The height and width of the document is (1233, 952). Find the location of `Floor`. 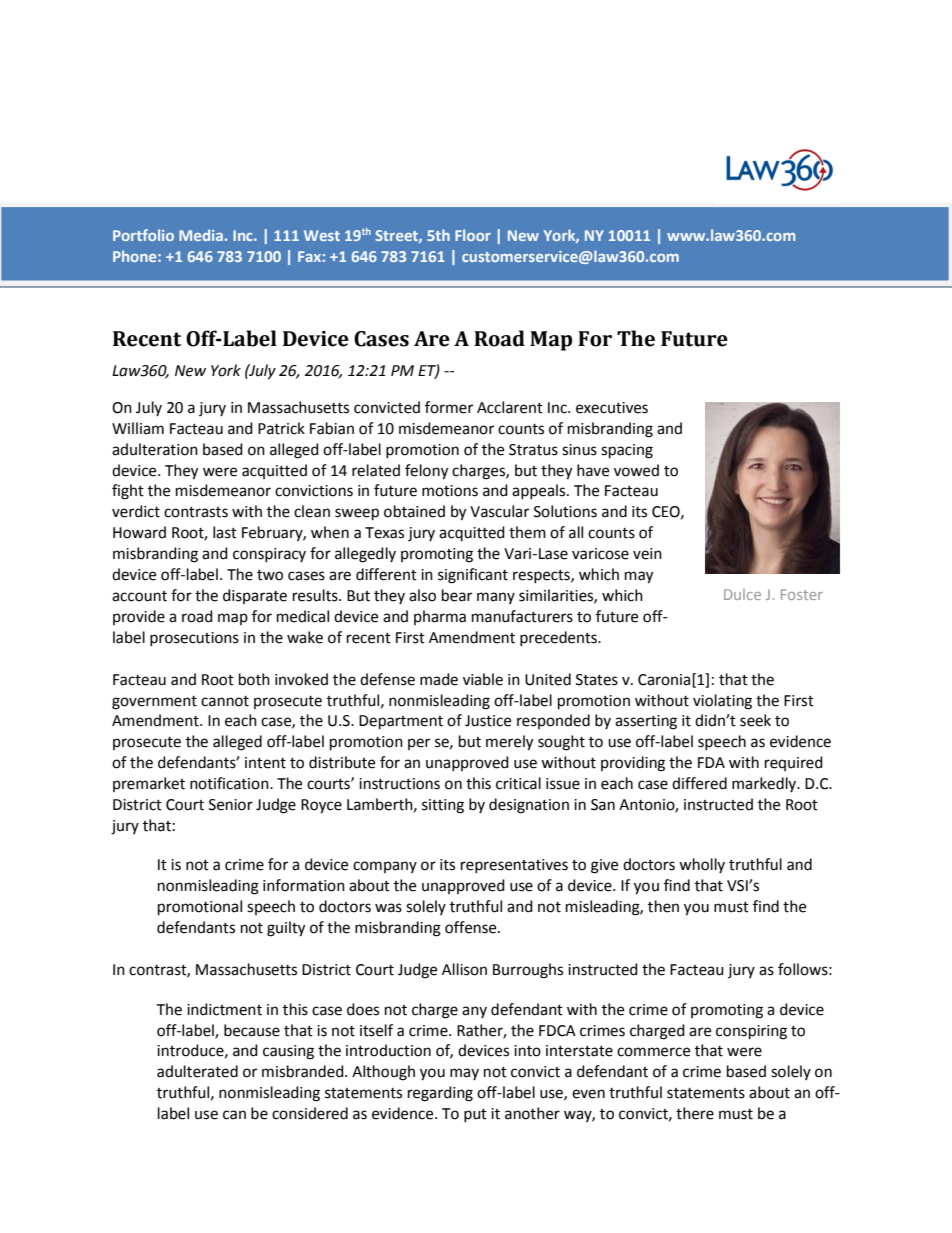

Floor is located at coordinates (473, 235).
